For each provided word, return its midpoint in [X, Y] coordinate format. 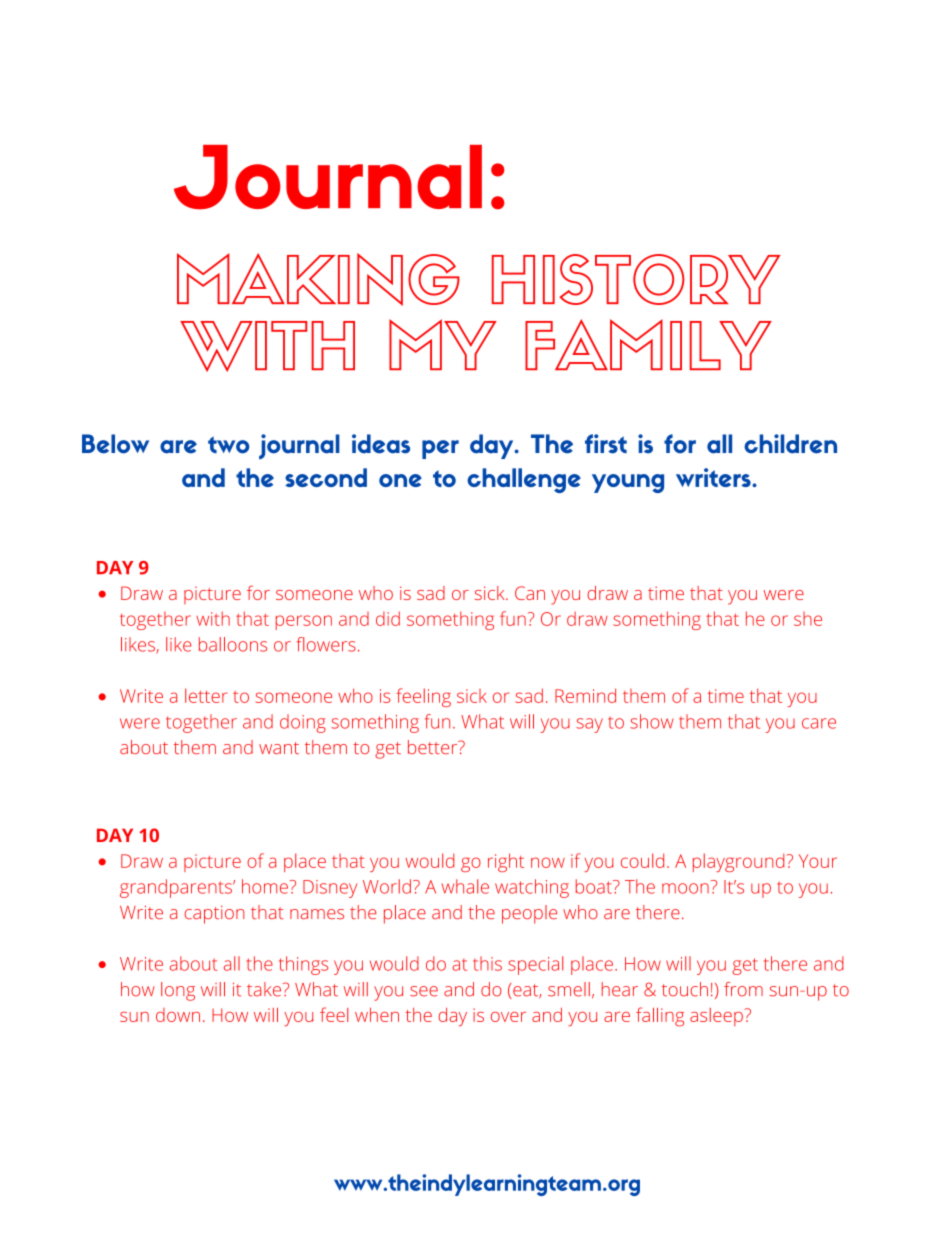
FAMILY [648, 344]
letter [206, 695]
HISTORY [636, 279]
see [424, 991]
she [808, 619]
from [743, 989]
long [178, 991]
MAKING [318, 279]
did [388, 618]
